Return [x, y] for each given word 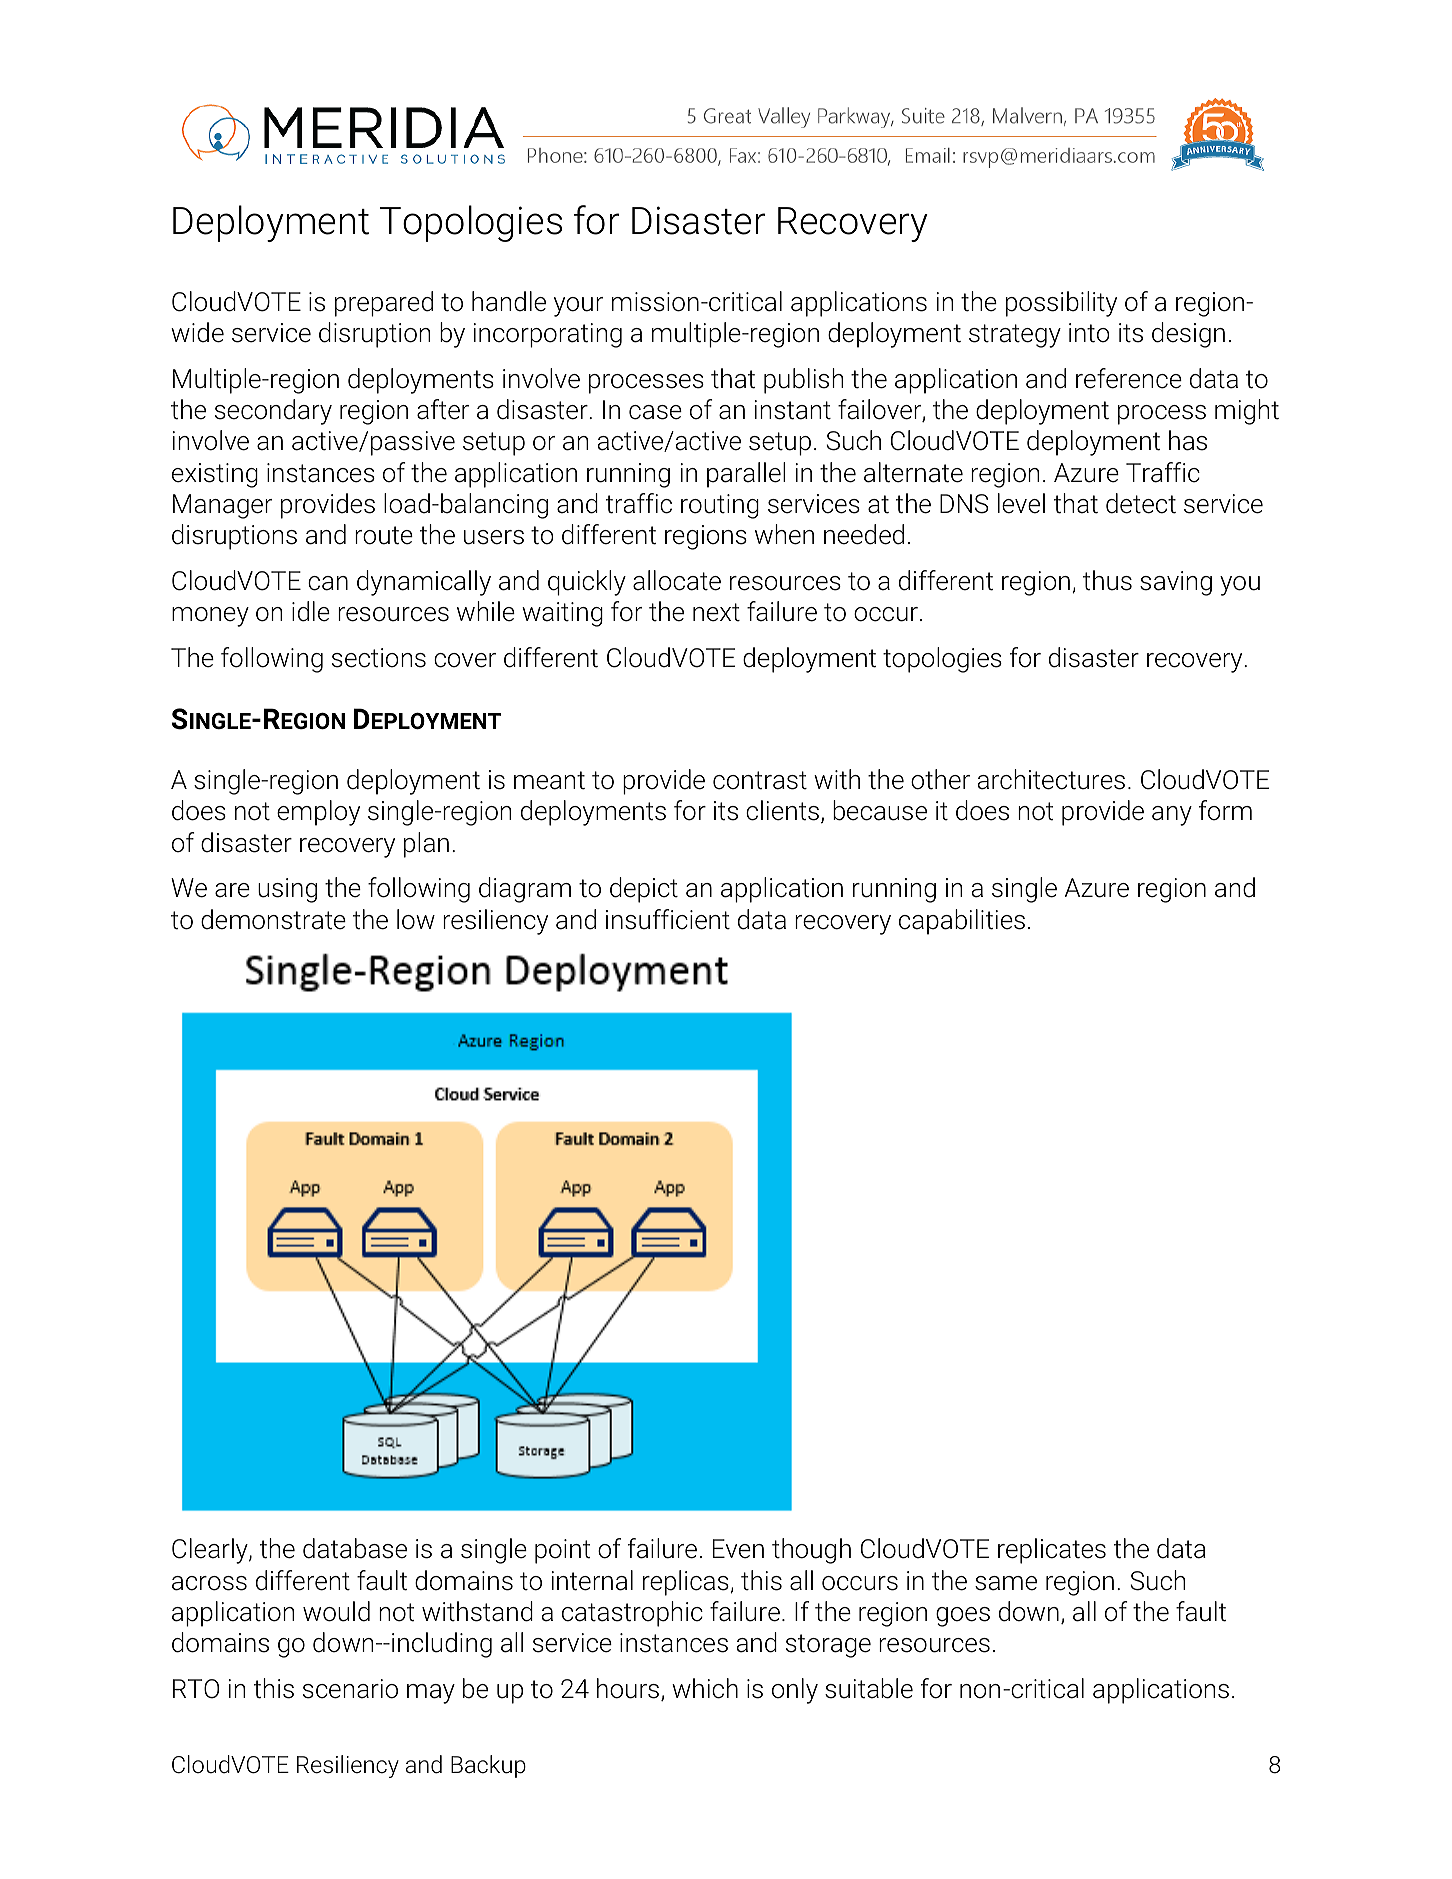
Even [738, 1549]
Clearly [211, 1551]
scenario [350, 1689]
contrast [760, 780]
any [1172, 816]
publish [803, 381]
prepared [384, 304]
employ [318, 813]
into [1089, 333]
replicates [1052, 1551]
